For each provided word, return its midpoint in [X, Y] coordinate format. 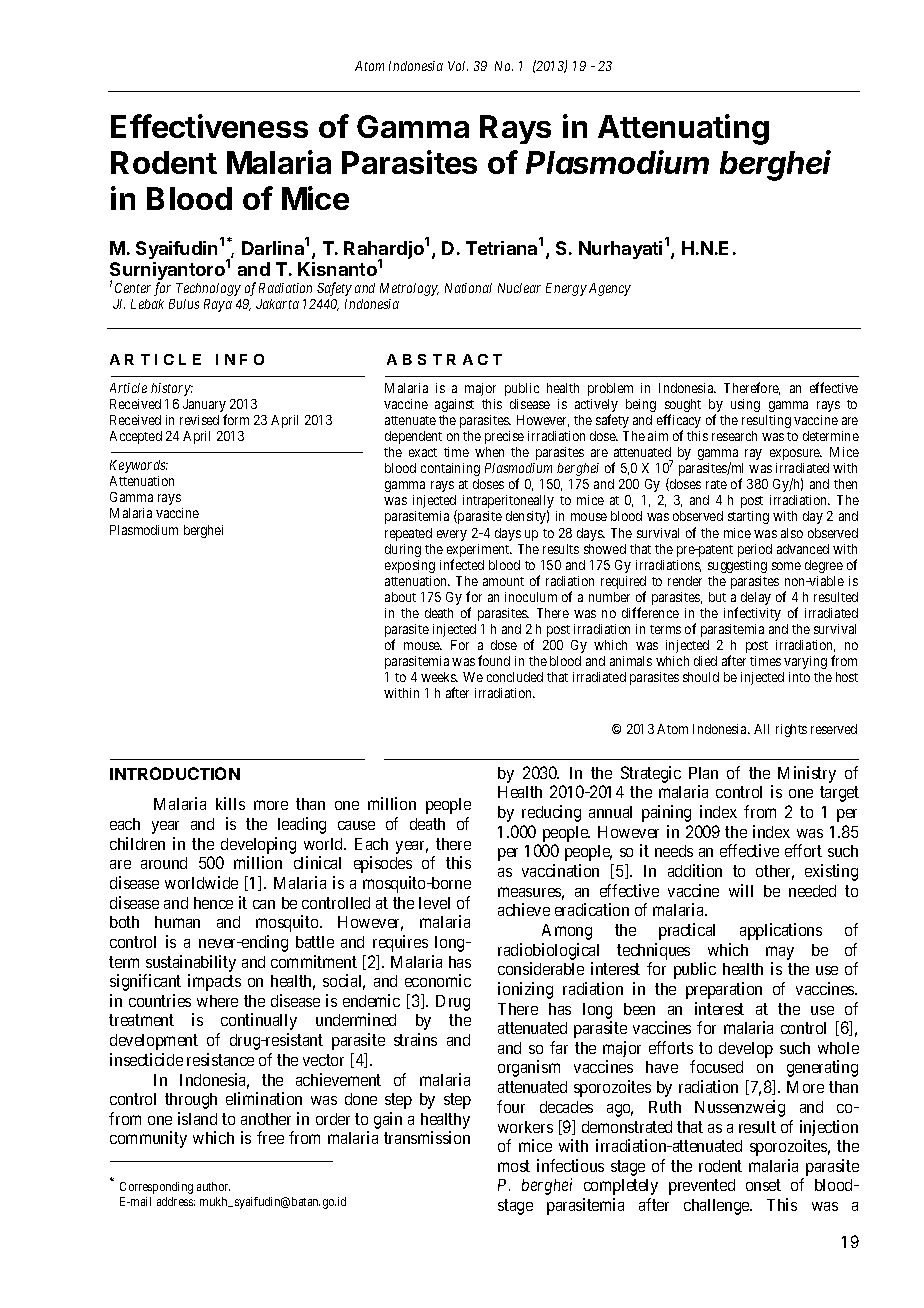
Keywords [139, 466]
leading [302, 825]
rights [791, 730]
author [213, 1186]
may [780, 953]
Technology [208, 289]
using [745, 405]
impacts [214, 982]
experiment [479, 552]
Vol [458, 66]
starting [748, 517]
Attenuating [683, 129]
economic [438, 980]
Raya [218, 305]
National [468, 288]
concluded [515, 677]
